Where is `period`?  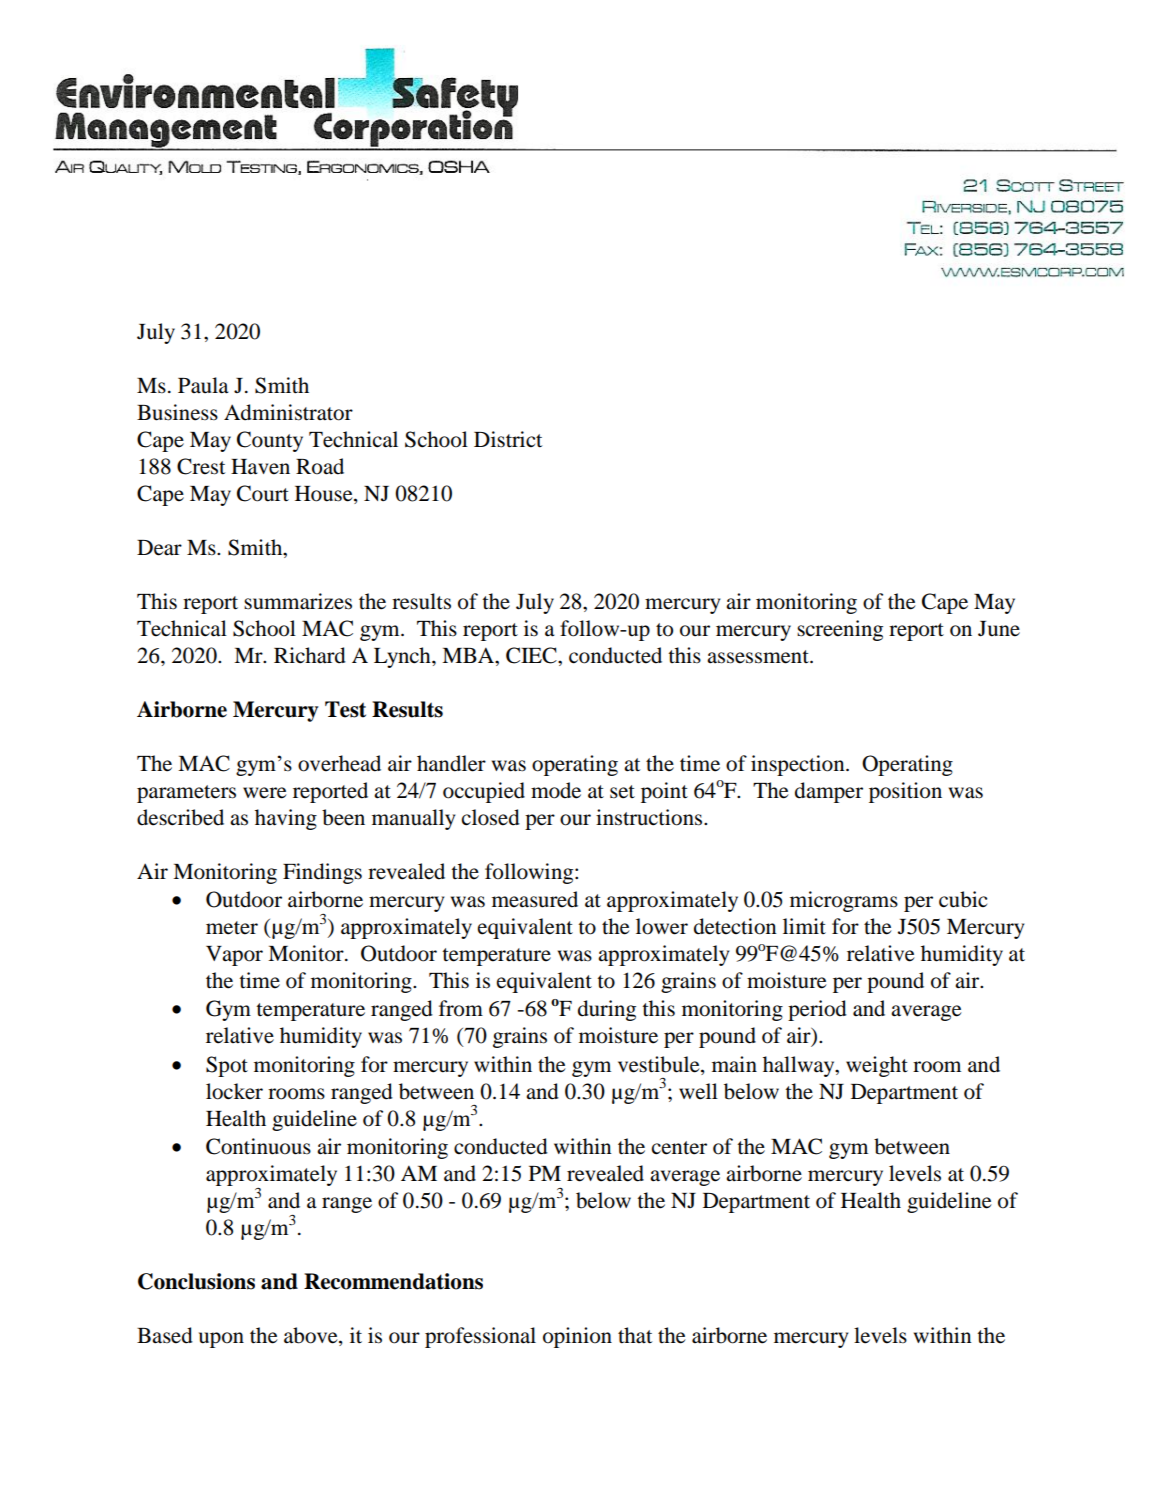
period is located at coordinates (817, 1010).
